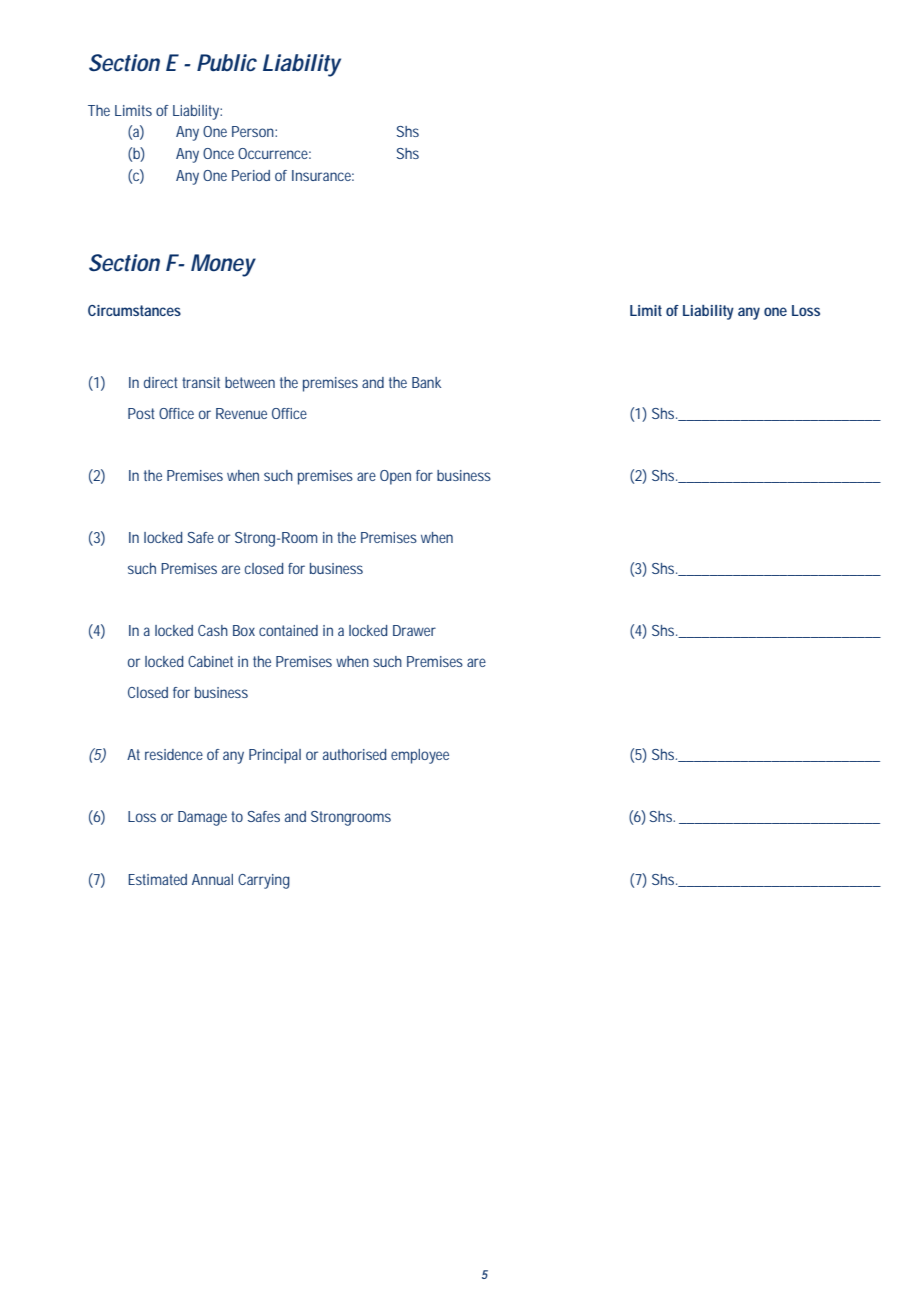  Describe the element at coordinates (161, 382) in the screenshot. I see `direct` at that location.
